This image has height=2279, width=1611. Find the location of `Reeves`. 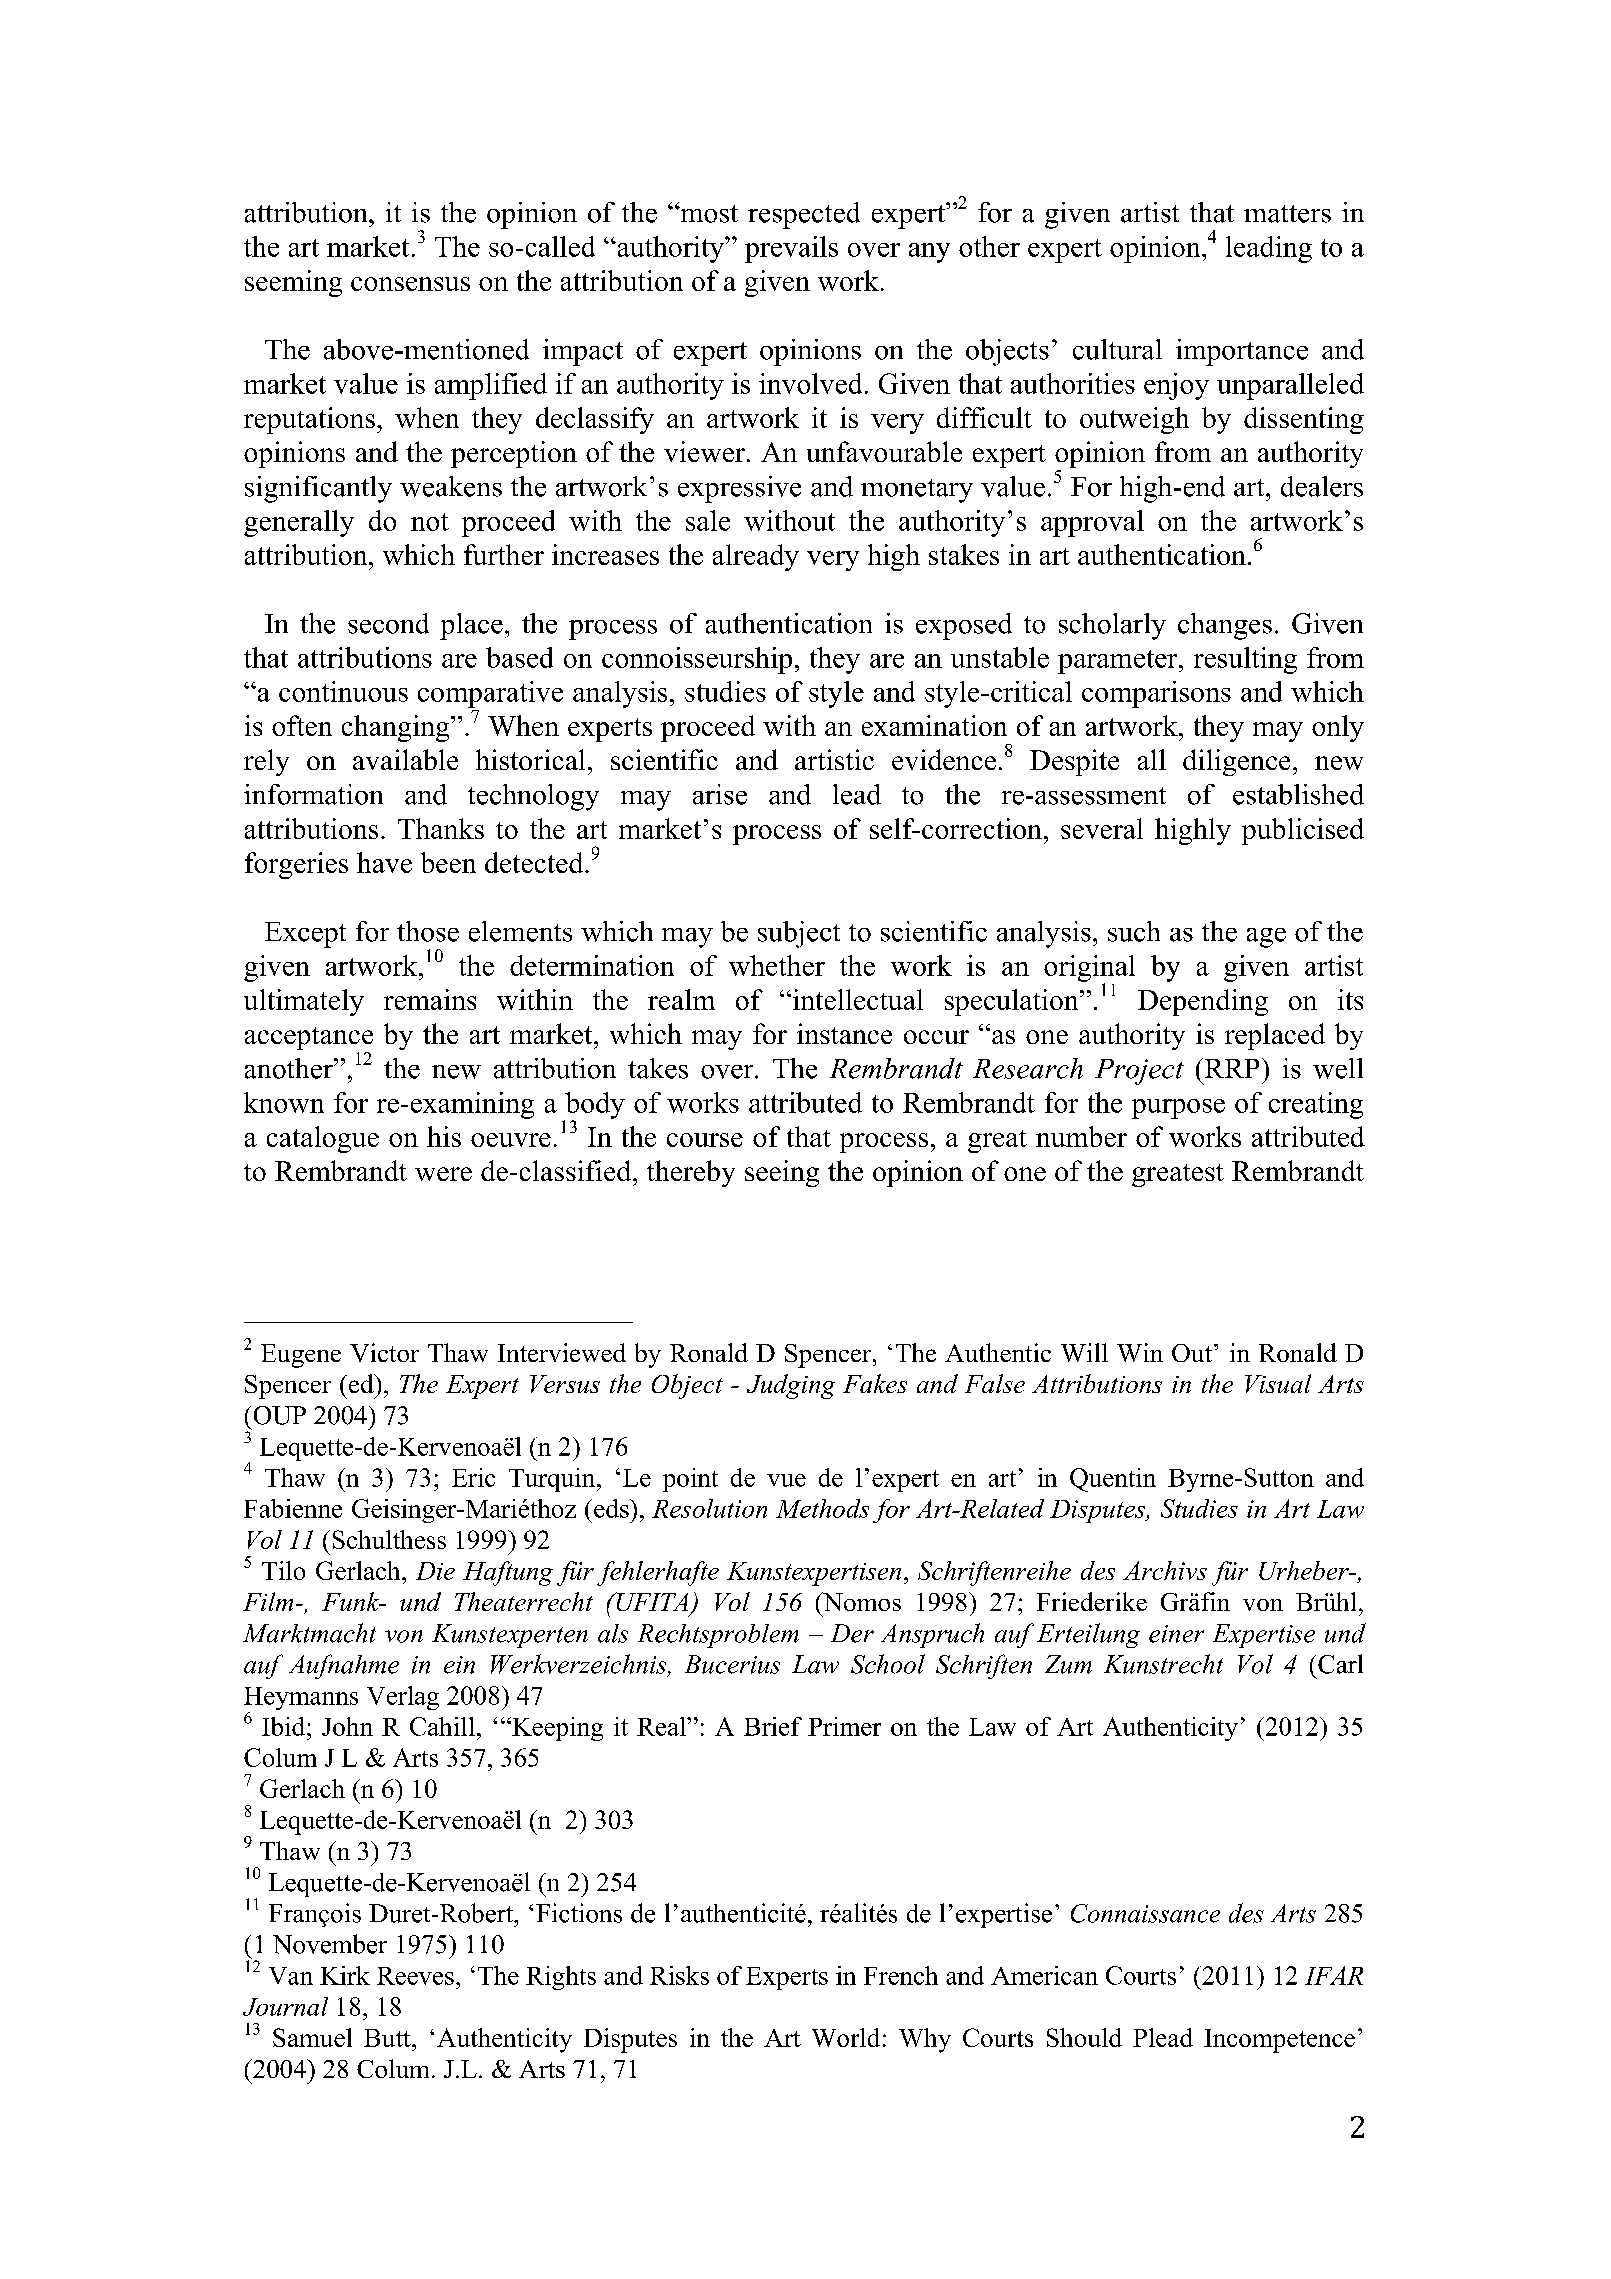

Reeves is located at coordinates (415, 1976).
